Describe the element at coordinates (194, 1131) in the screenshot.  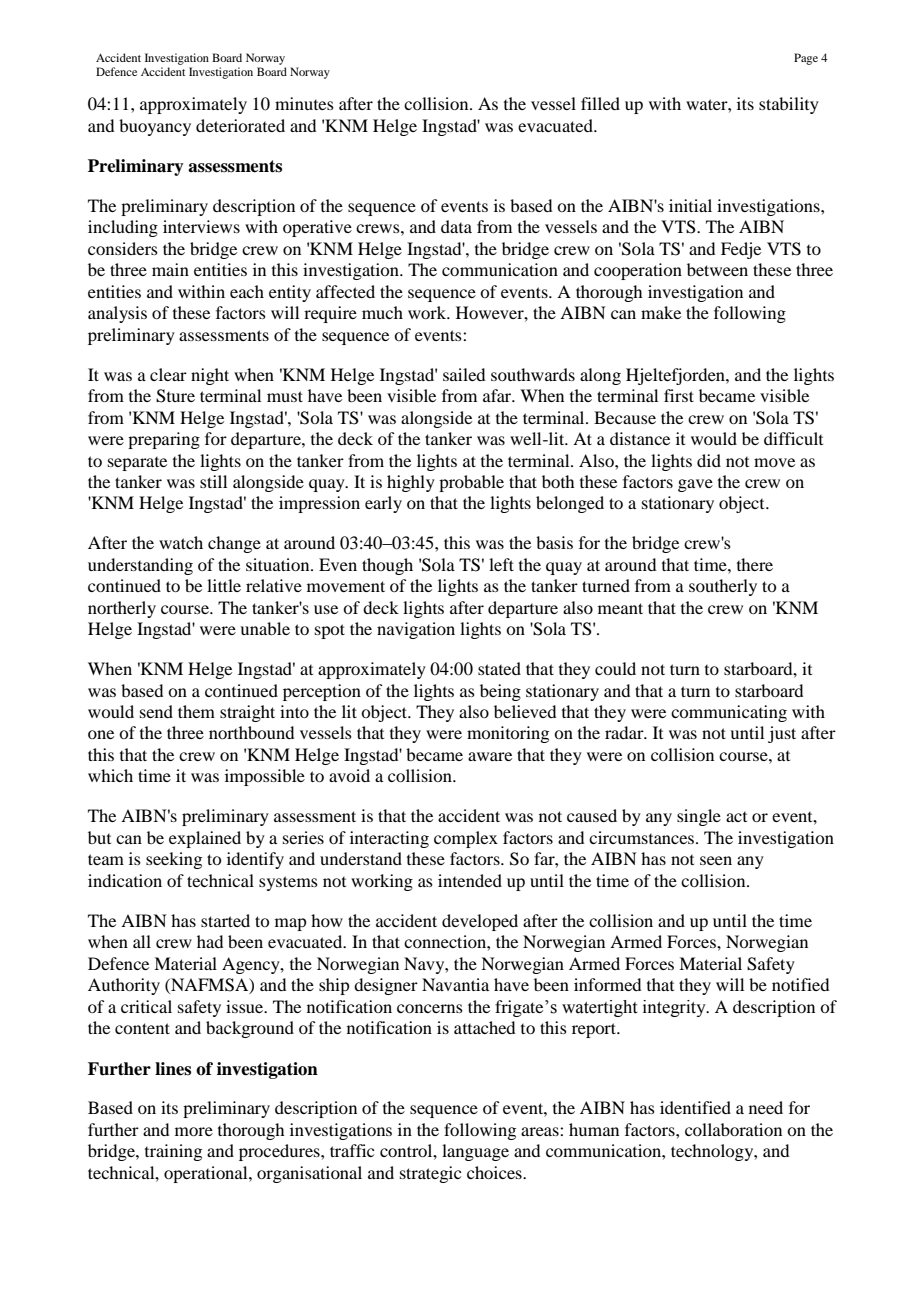
I see `more` at that location.
